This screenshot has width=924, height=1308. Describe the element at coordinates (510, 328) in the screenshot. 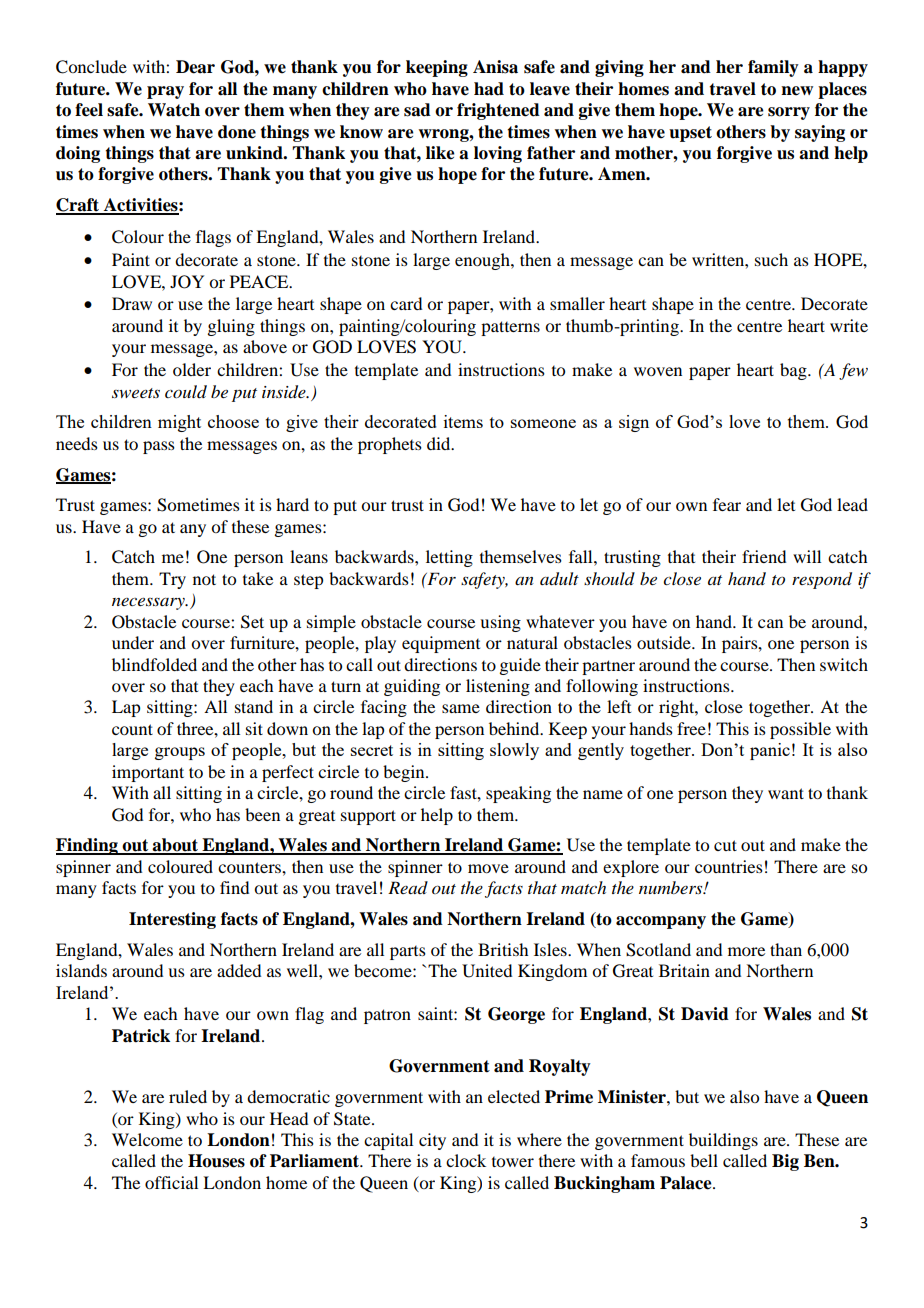

I see `patterns` at that location.
